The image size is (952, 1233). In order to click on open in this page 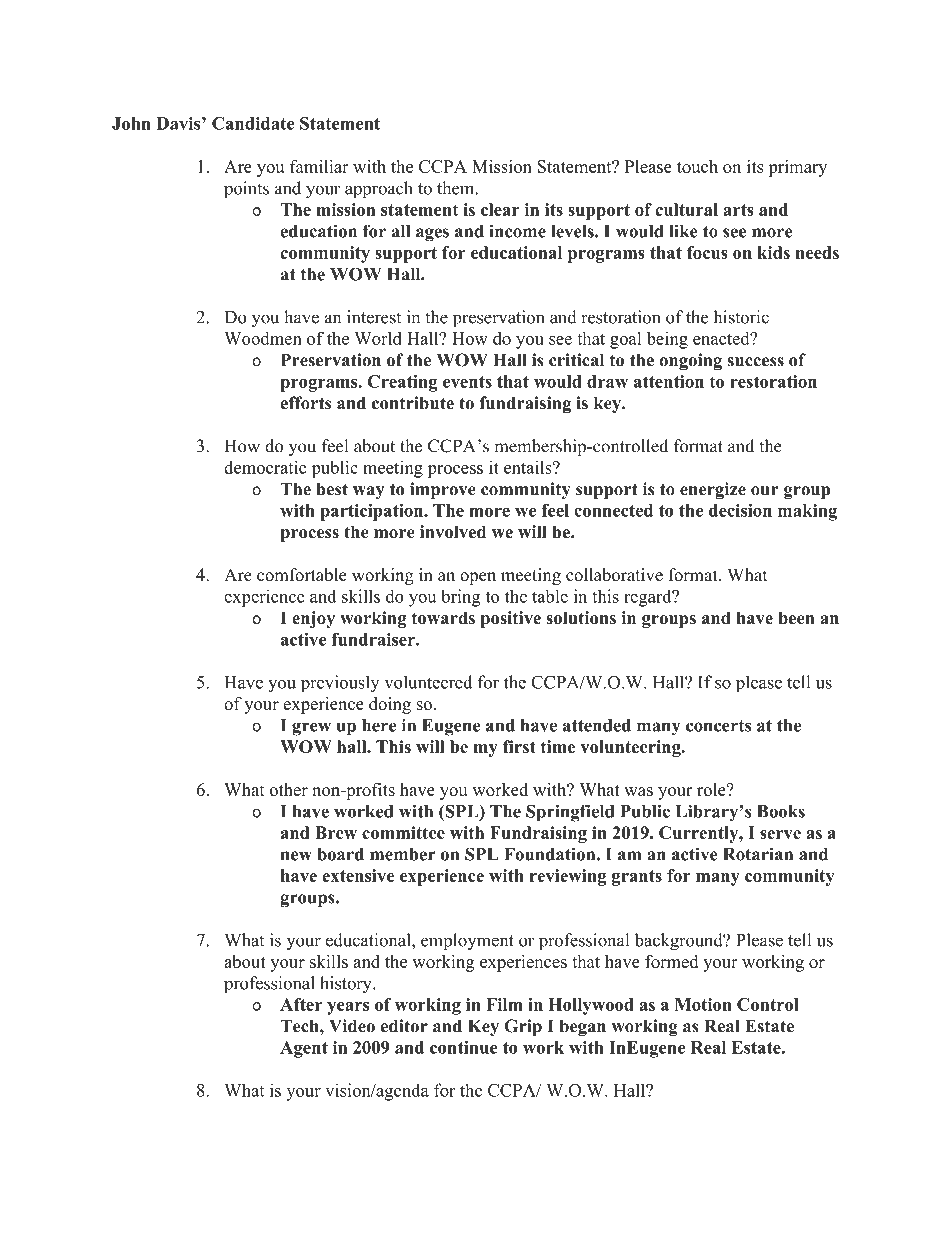, I will do `click(478, 578)`.
